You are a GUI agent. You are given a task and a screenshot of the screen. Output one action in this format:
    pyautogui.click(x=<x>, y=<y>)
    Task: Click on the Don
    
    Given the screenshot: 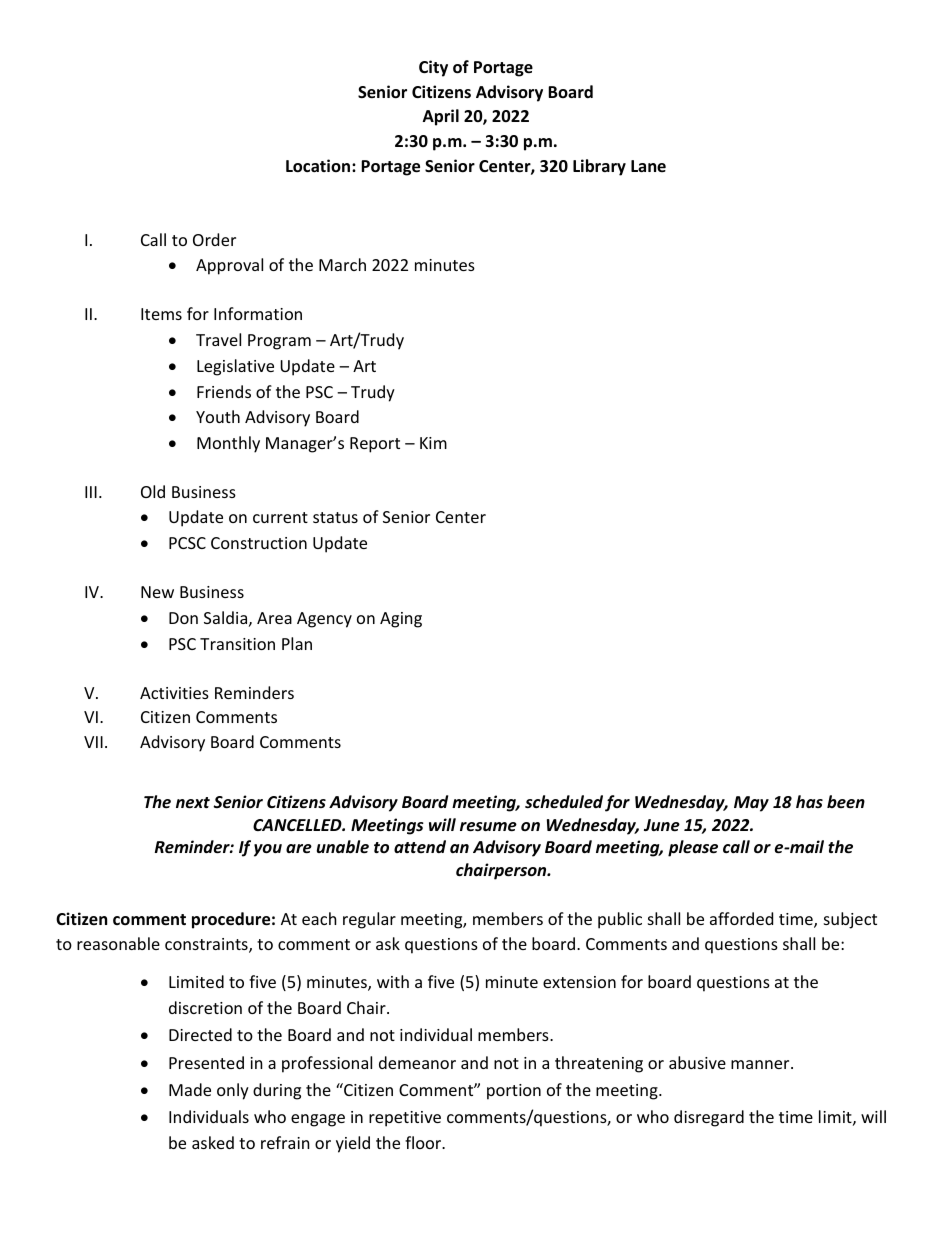 What is the action you would take?
    pyautogui.click(x=183, y=618)
